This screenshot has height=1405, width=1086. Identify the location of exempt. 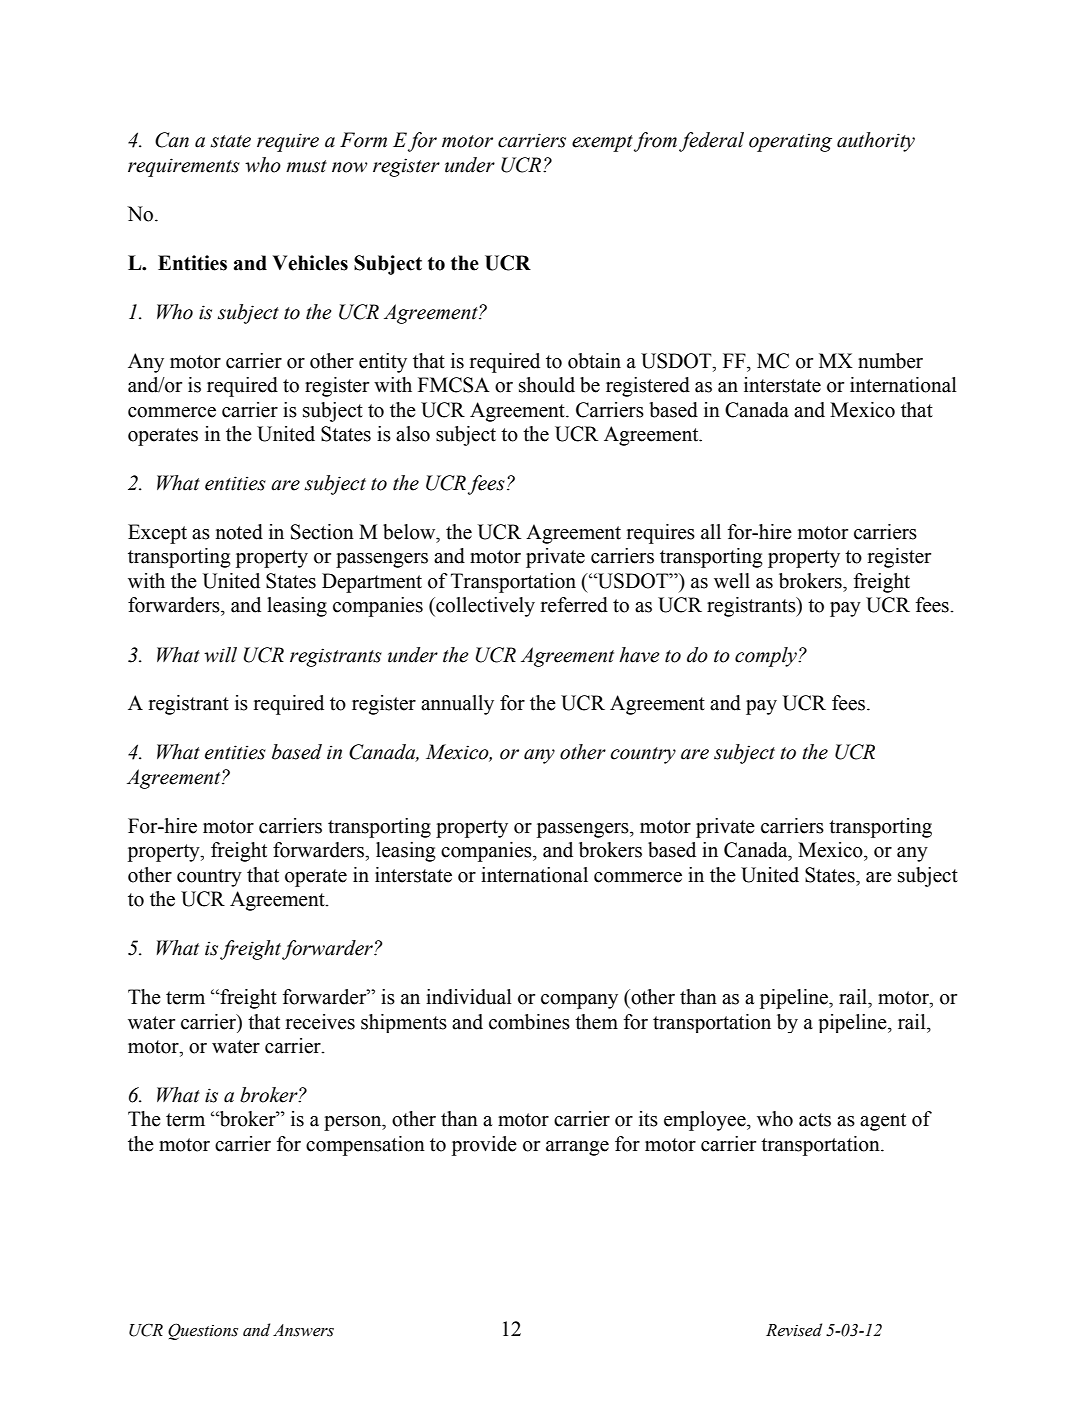
(602, 143).
